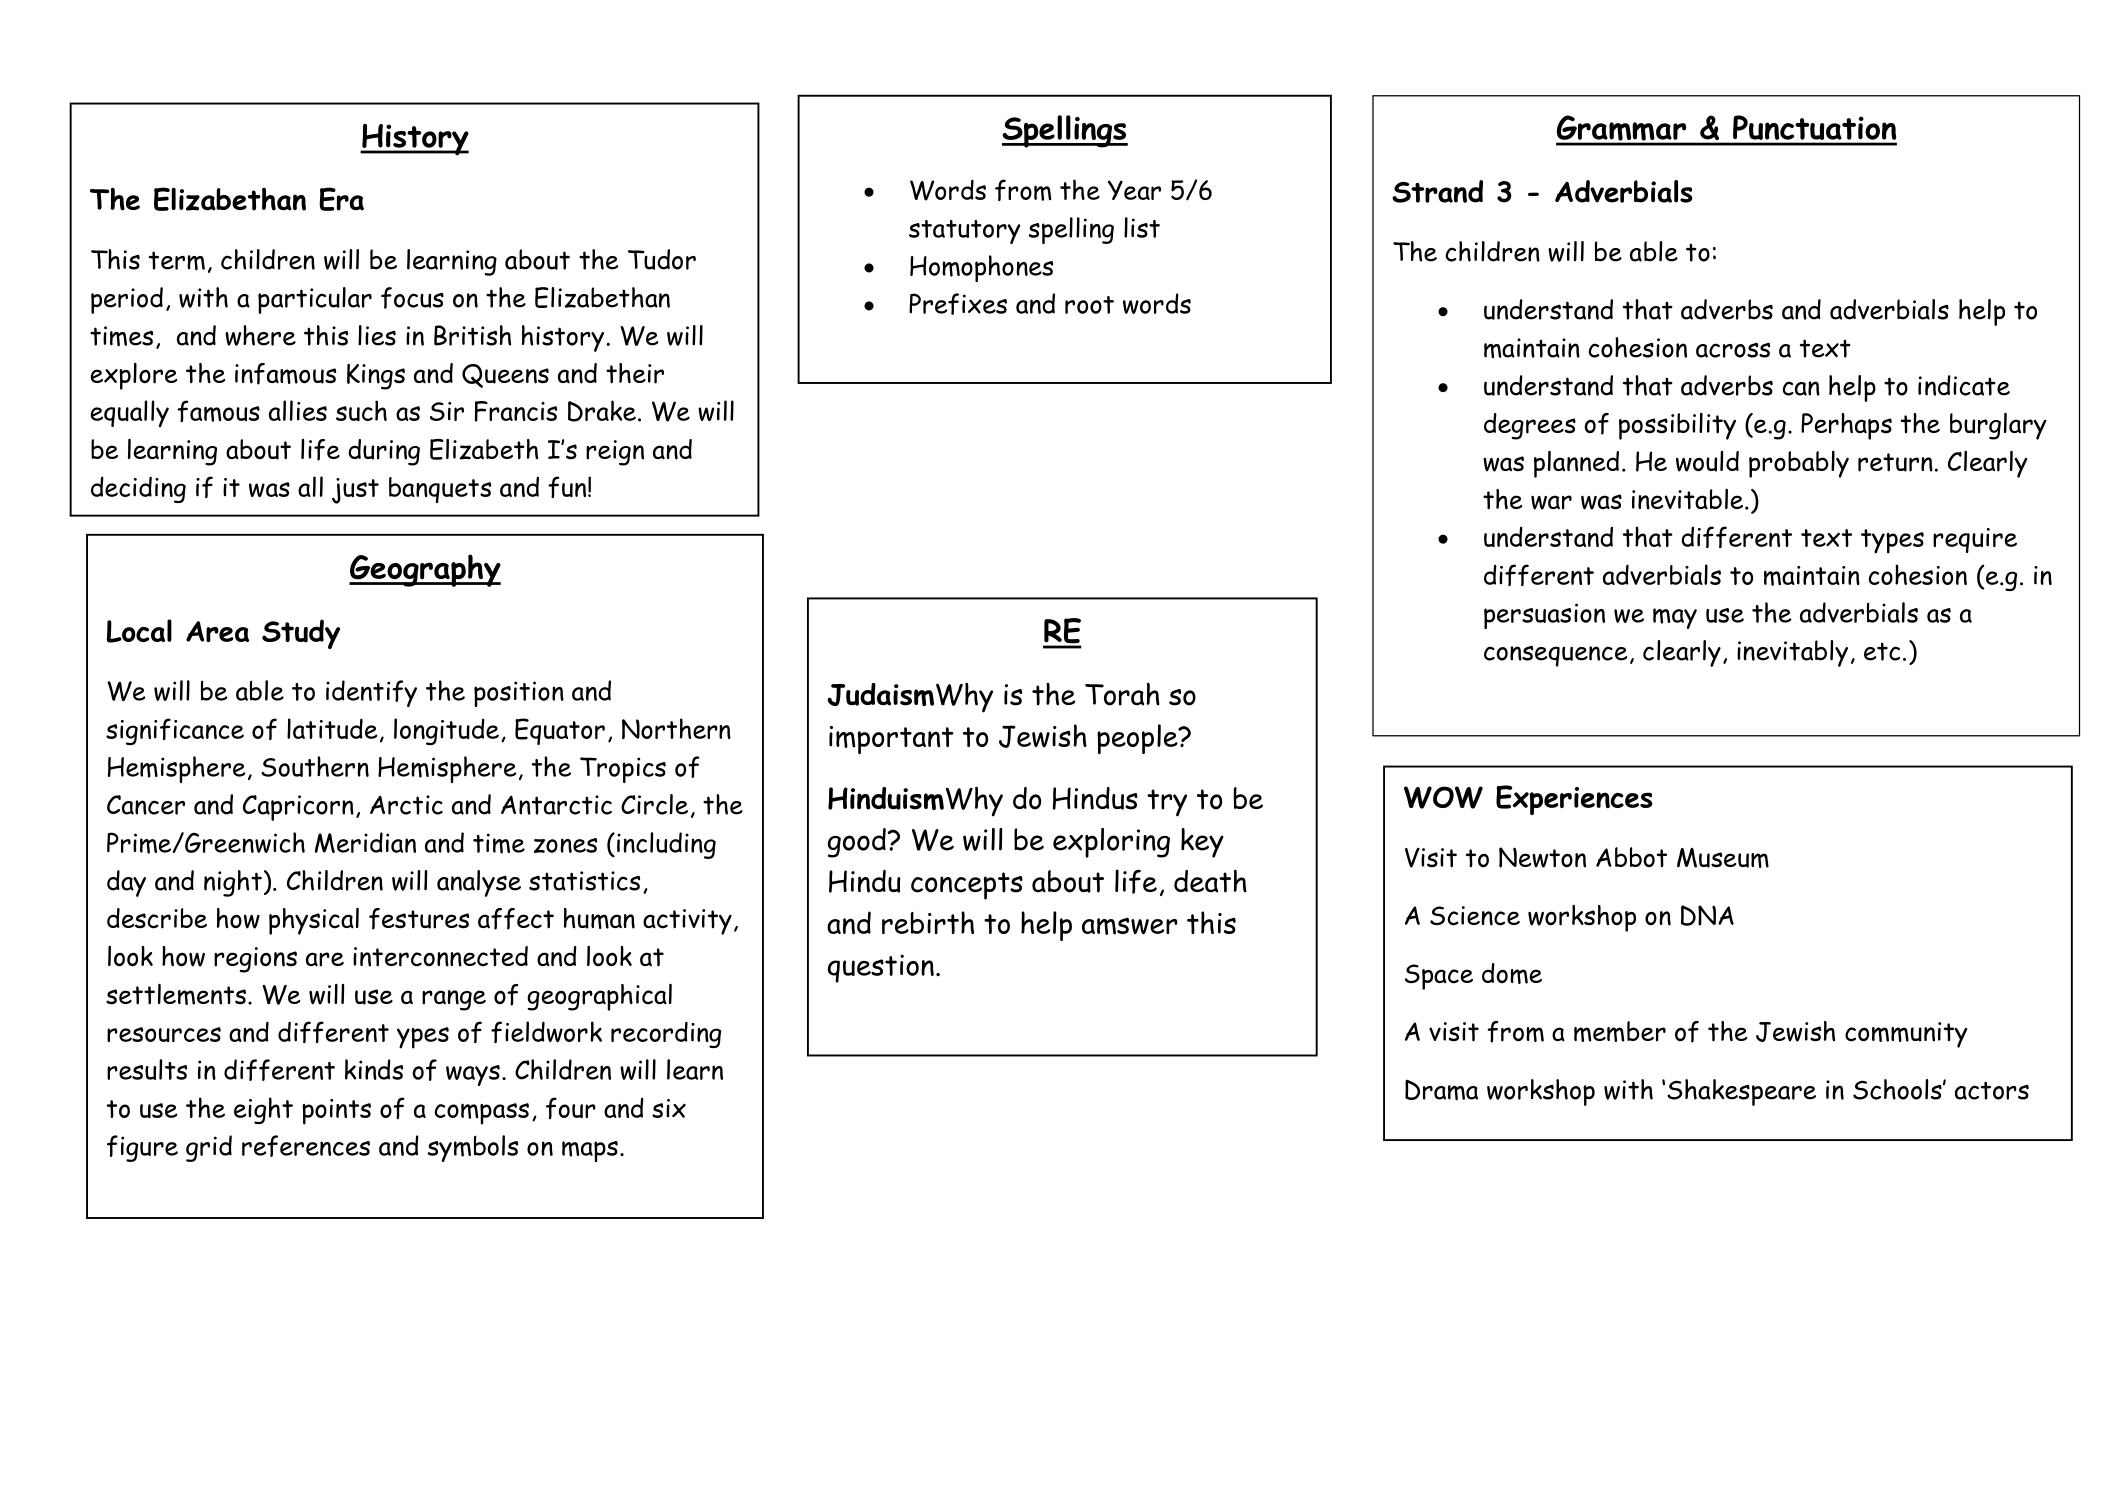  I want to click on six, so click(669, 1108).
